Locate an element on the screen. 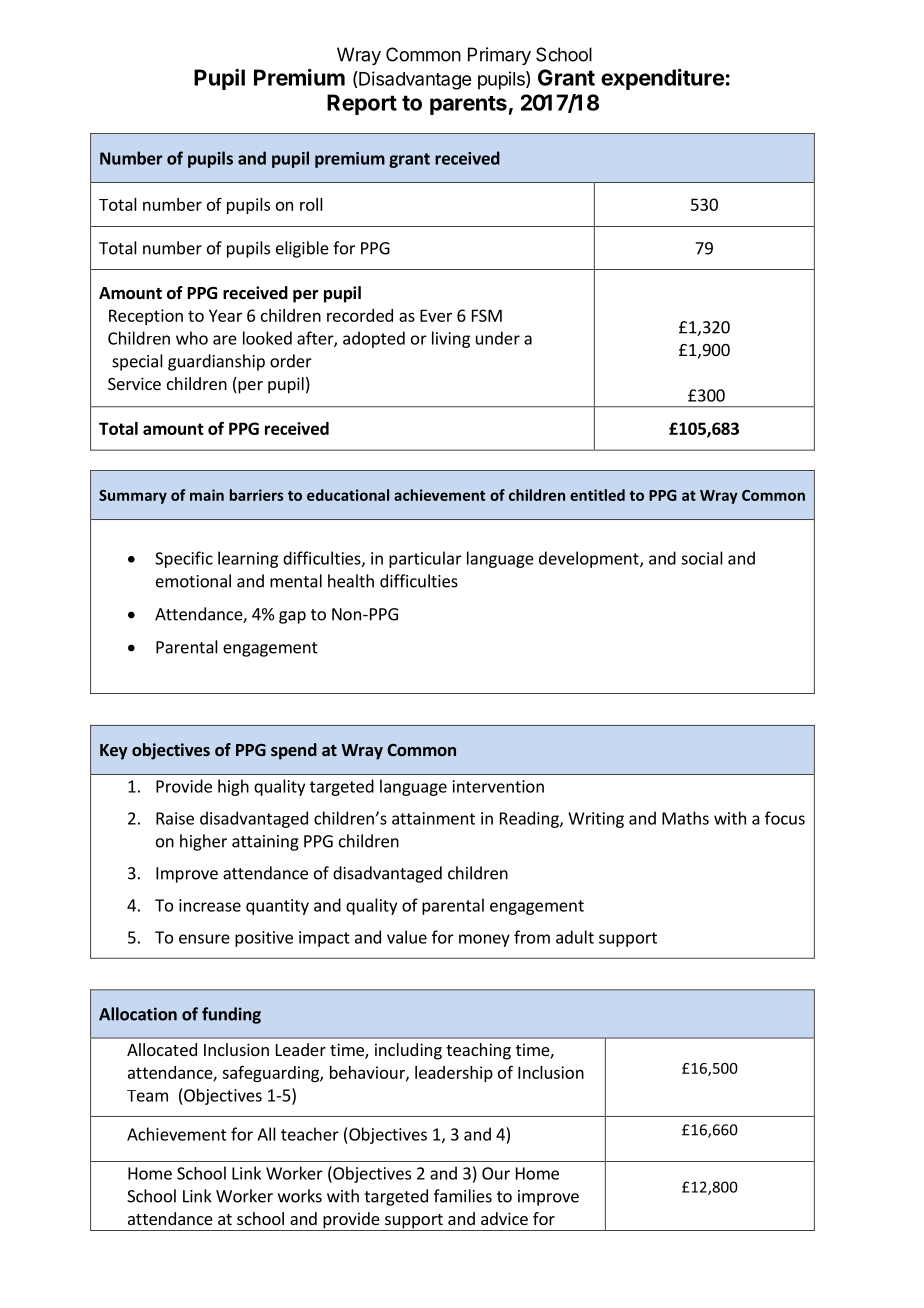  Report is located at coordinates (362, 104).
